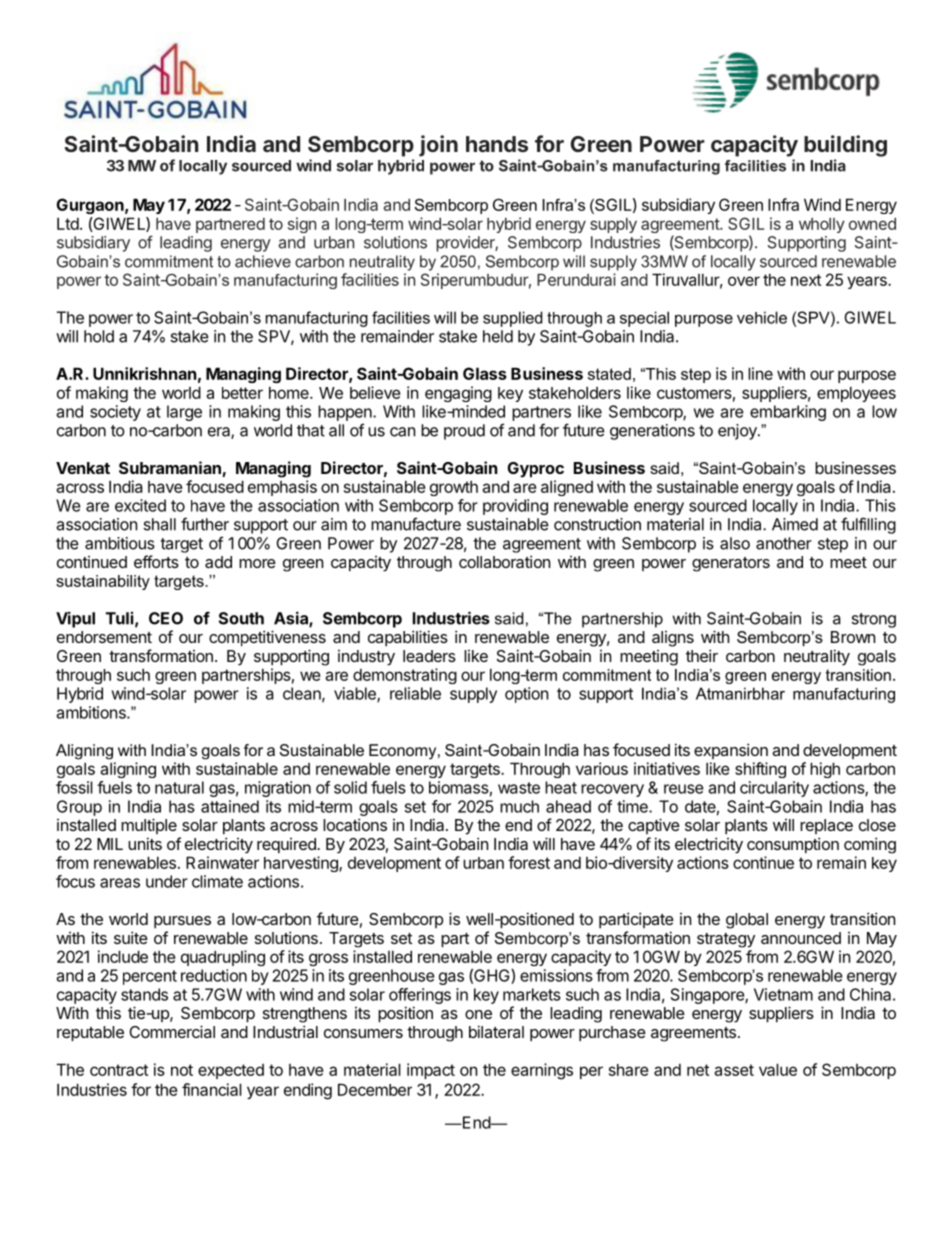  What do you see at coordinates (845, 146) in the screenshot?
I see `building` at bounding box center [845, 146].
